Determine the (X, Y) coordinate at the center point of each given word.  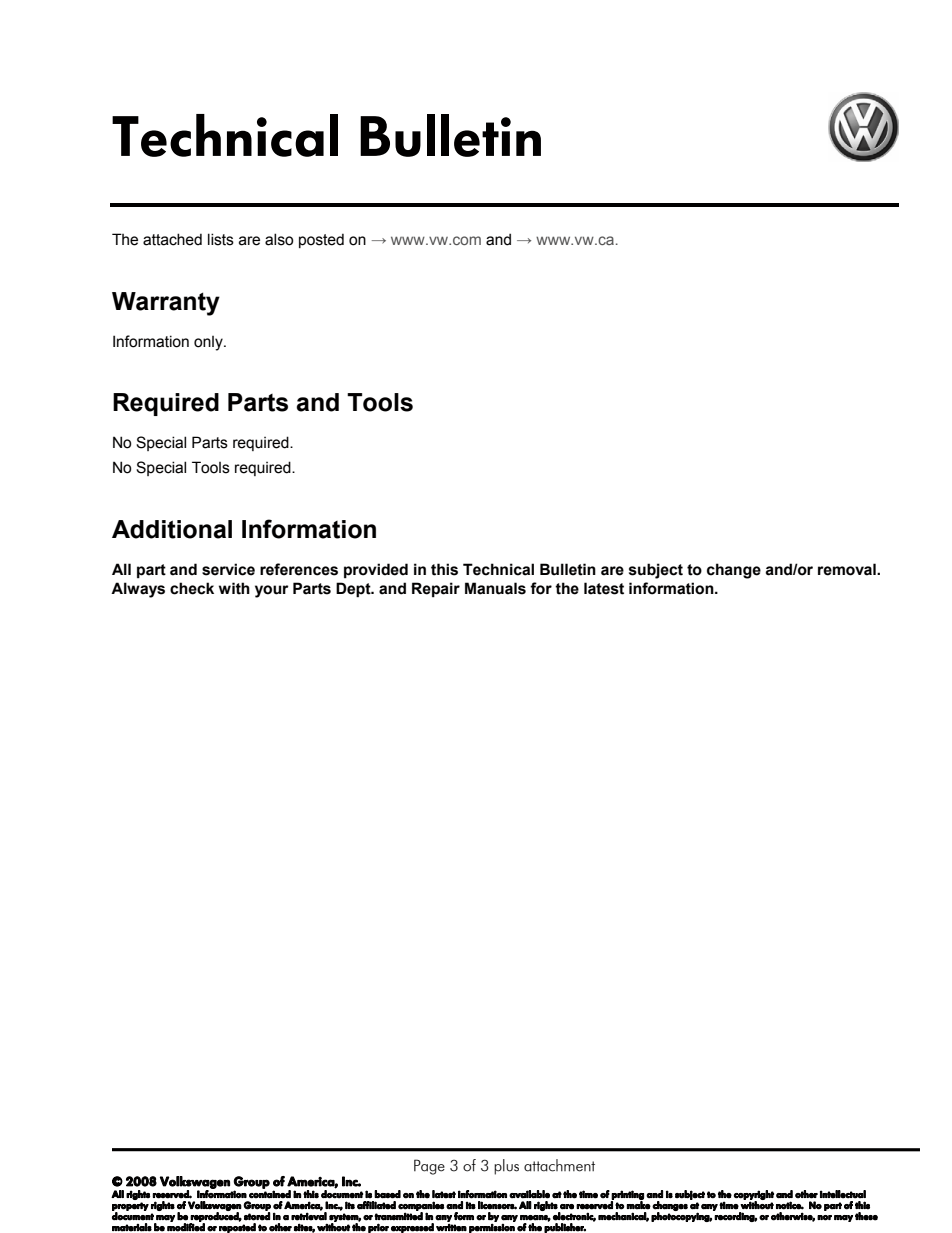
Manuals (495, 588)
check (192, 588)
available (529, 1194)
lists (221, 239)
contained (270, 1193)
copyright (754, 1196)
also (279, 239)
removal (848, 569)
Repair (436, 590)
